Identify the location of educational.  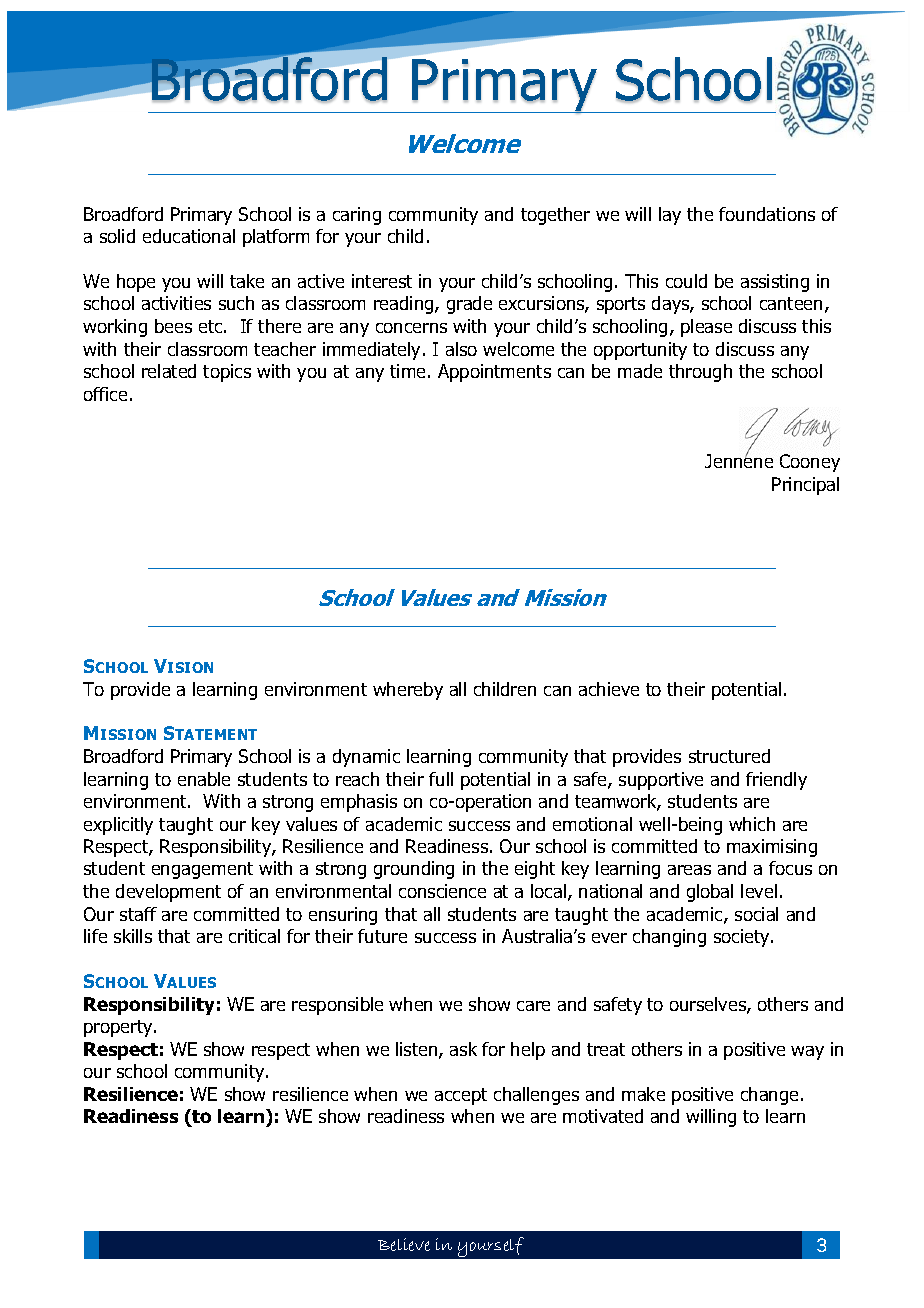
(189, 236).
